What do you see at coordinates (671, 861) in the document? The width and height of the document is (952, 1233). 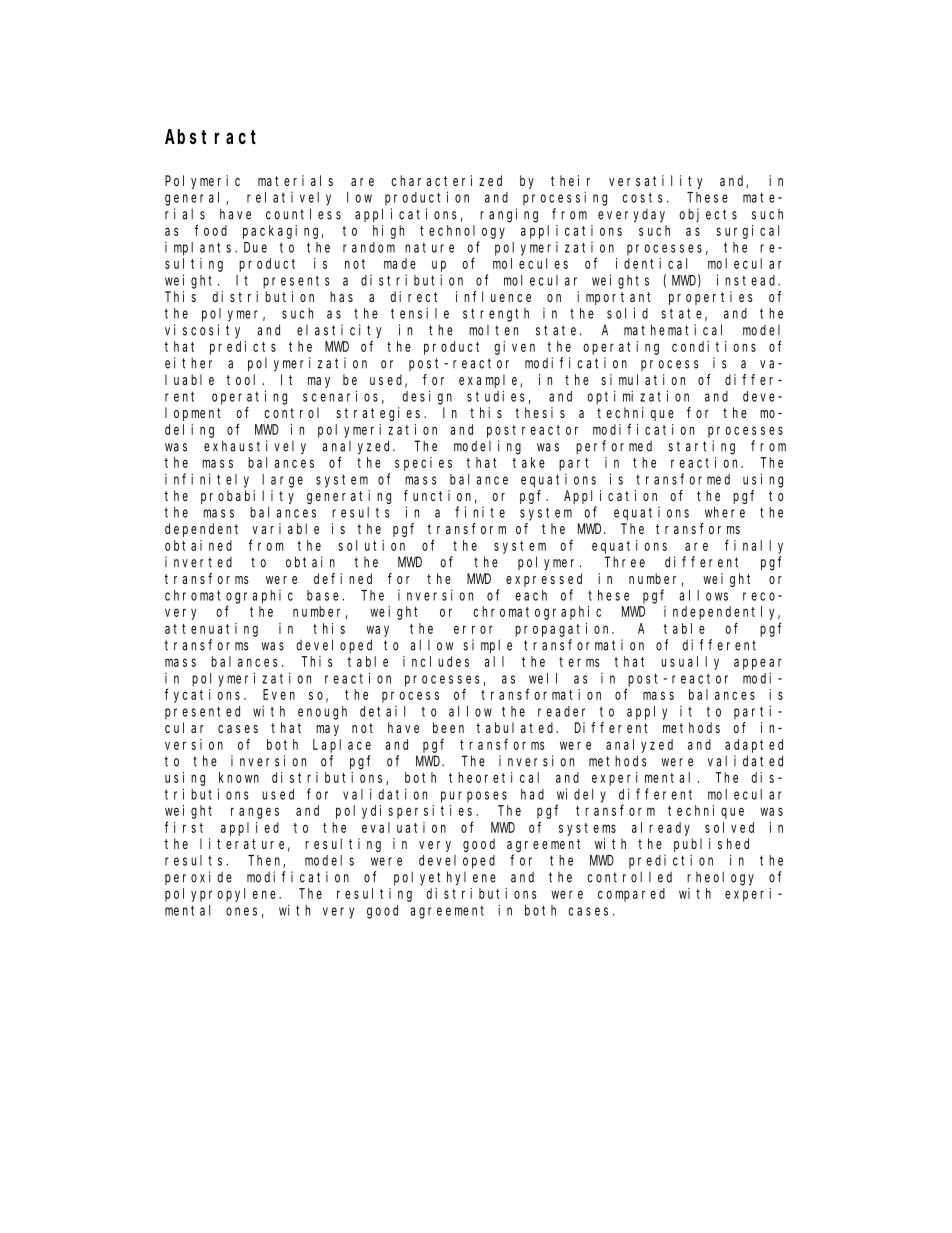 I see `prediction` at bounding box center [671, 861].
